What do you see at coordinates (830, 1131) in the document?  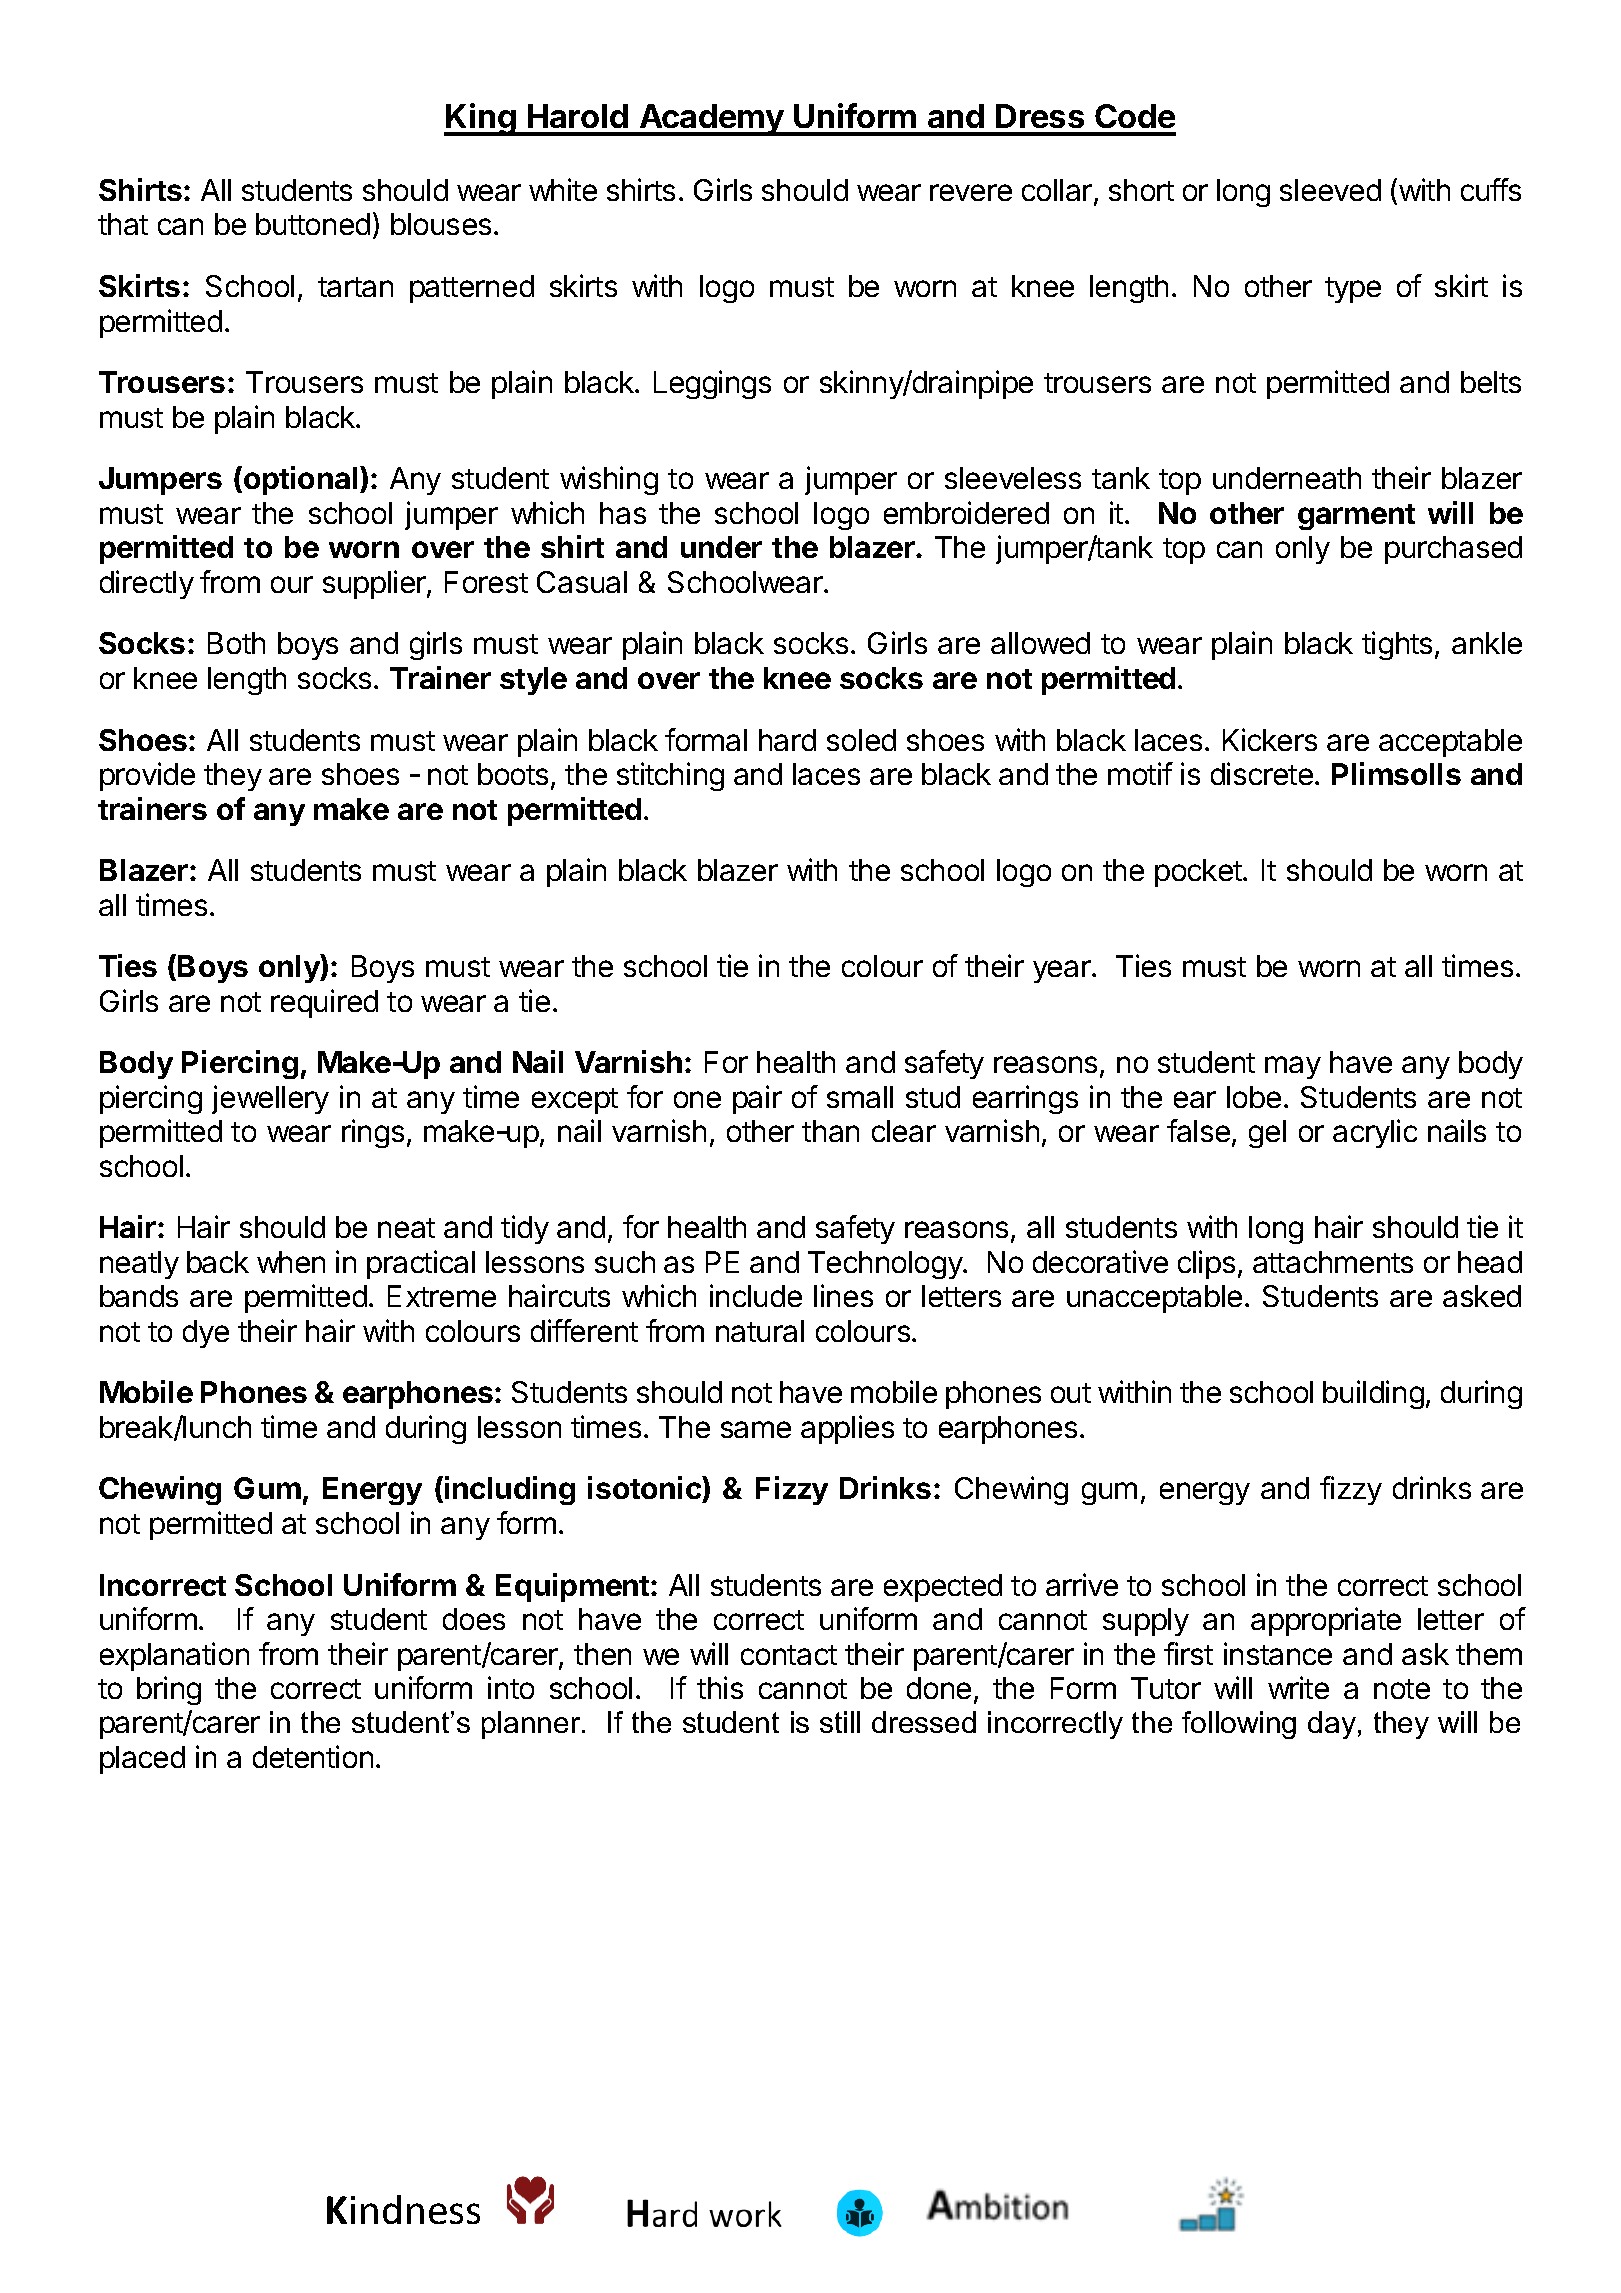 I see `than` at bounding box center [830, 1131].
